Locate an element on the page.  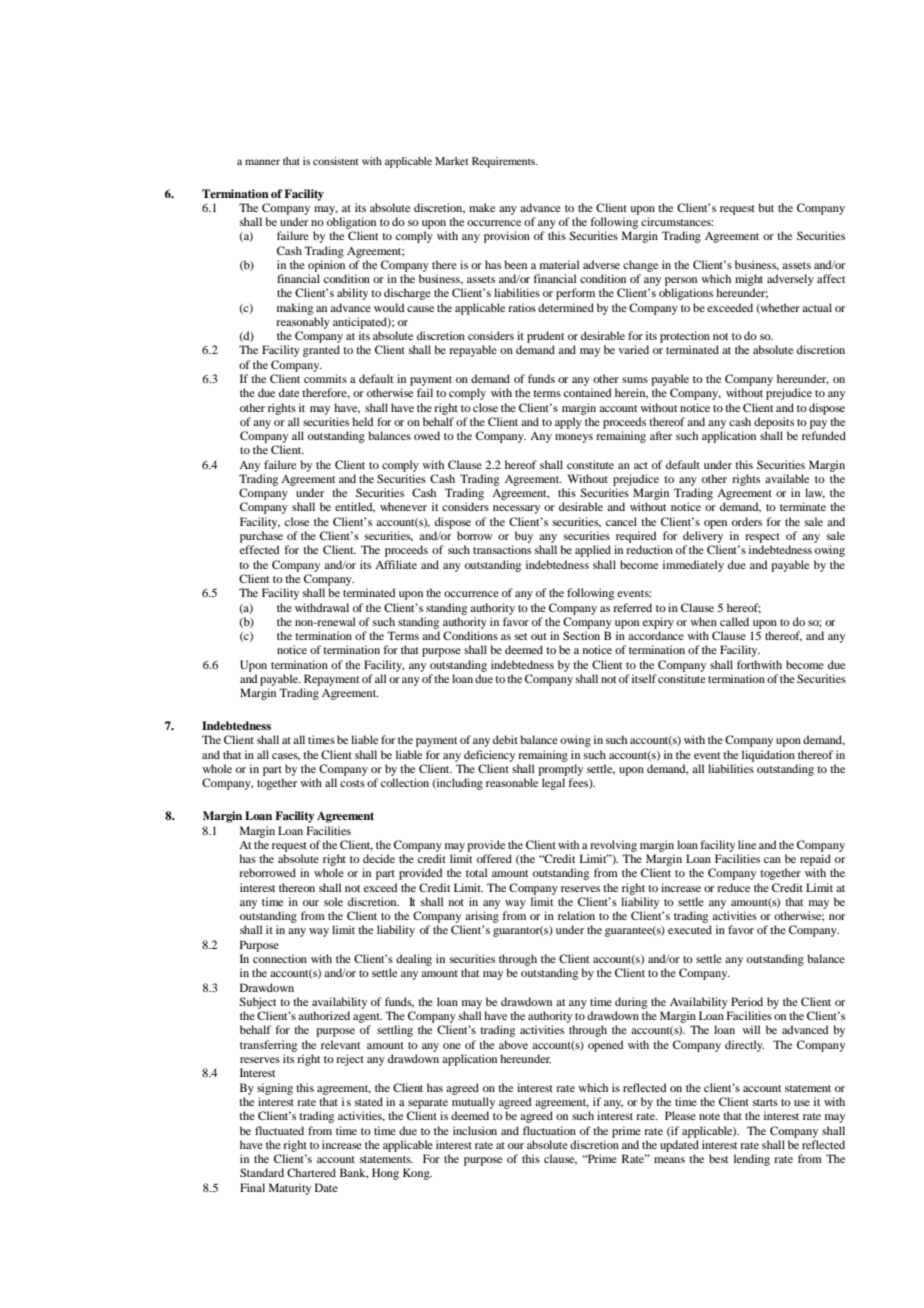
Chartered is located at coordinates (311, 1172).
